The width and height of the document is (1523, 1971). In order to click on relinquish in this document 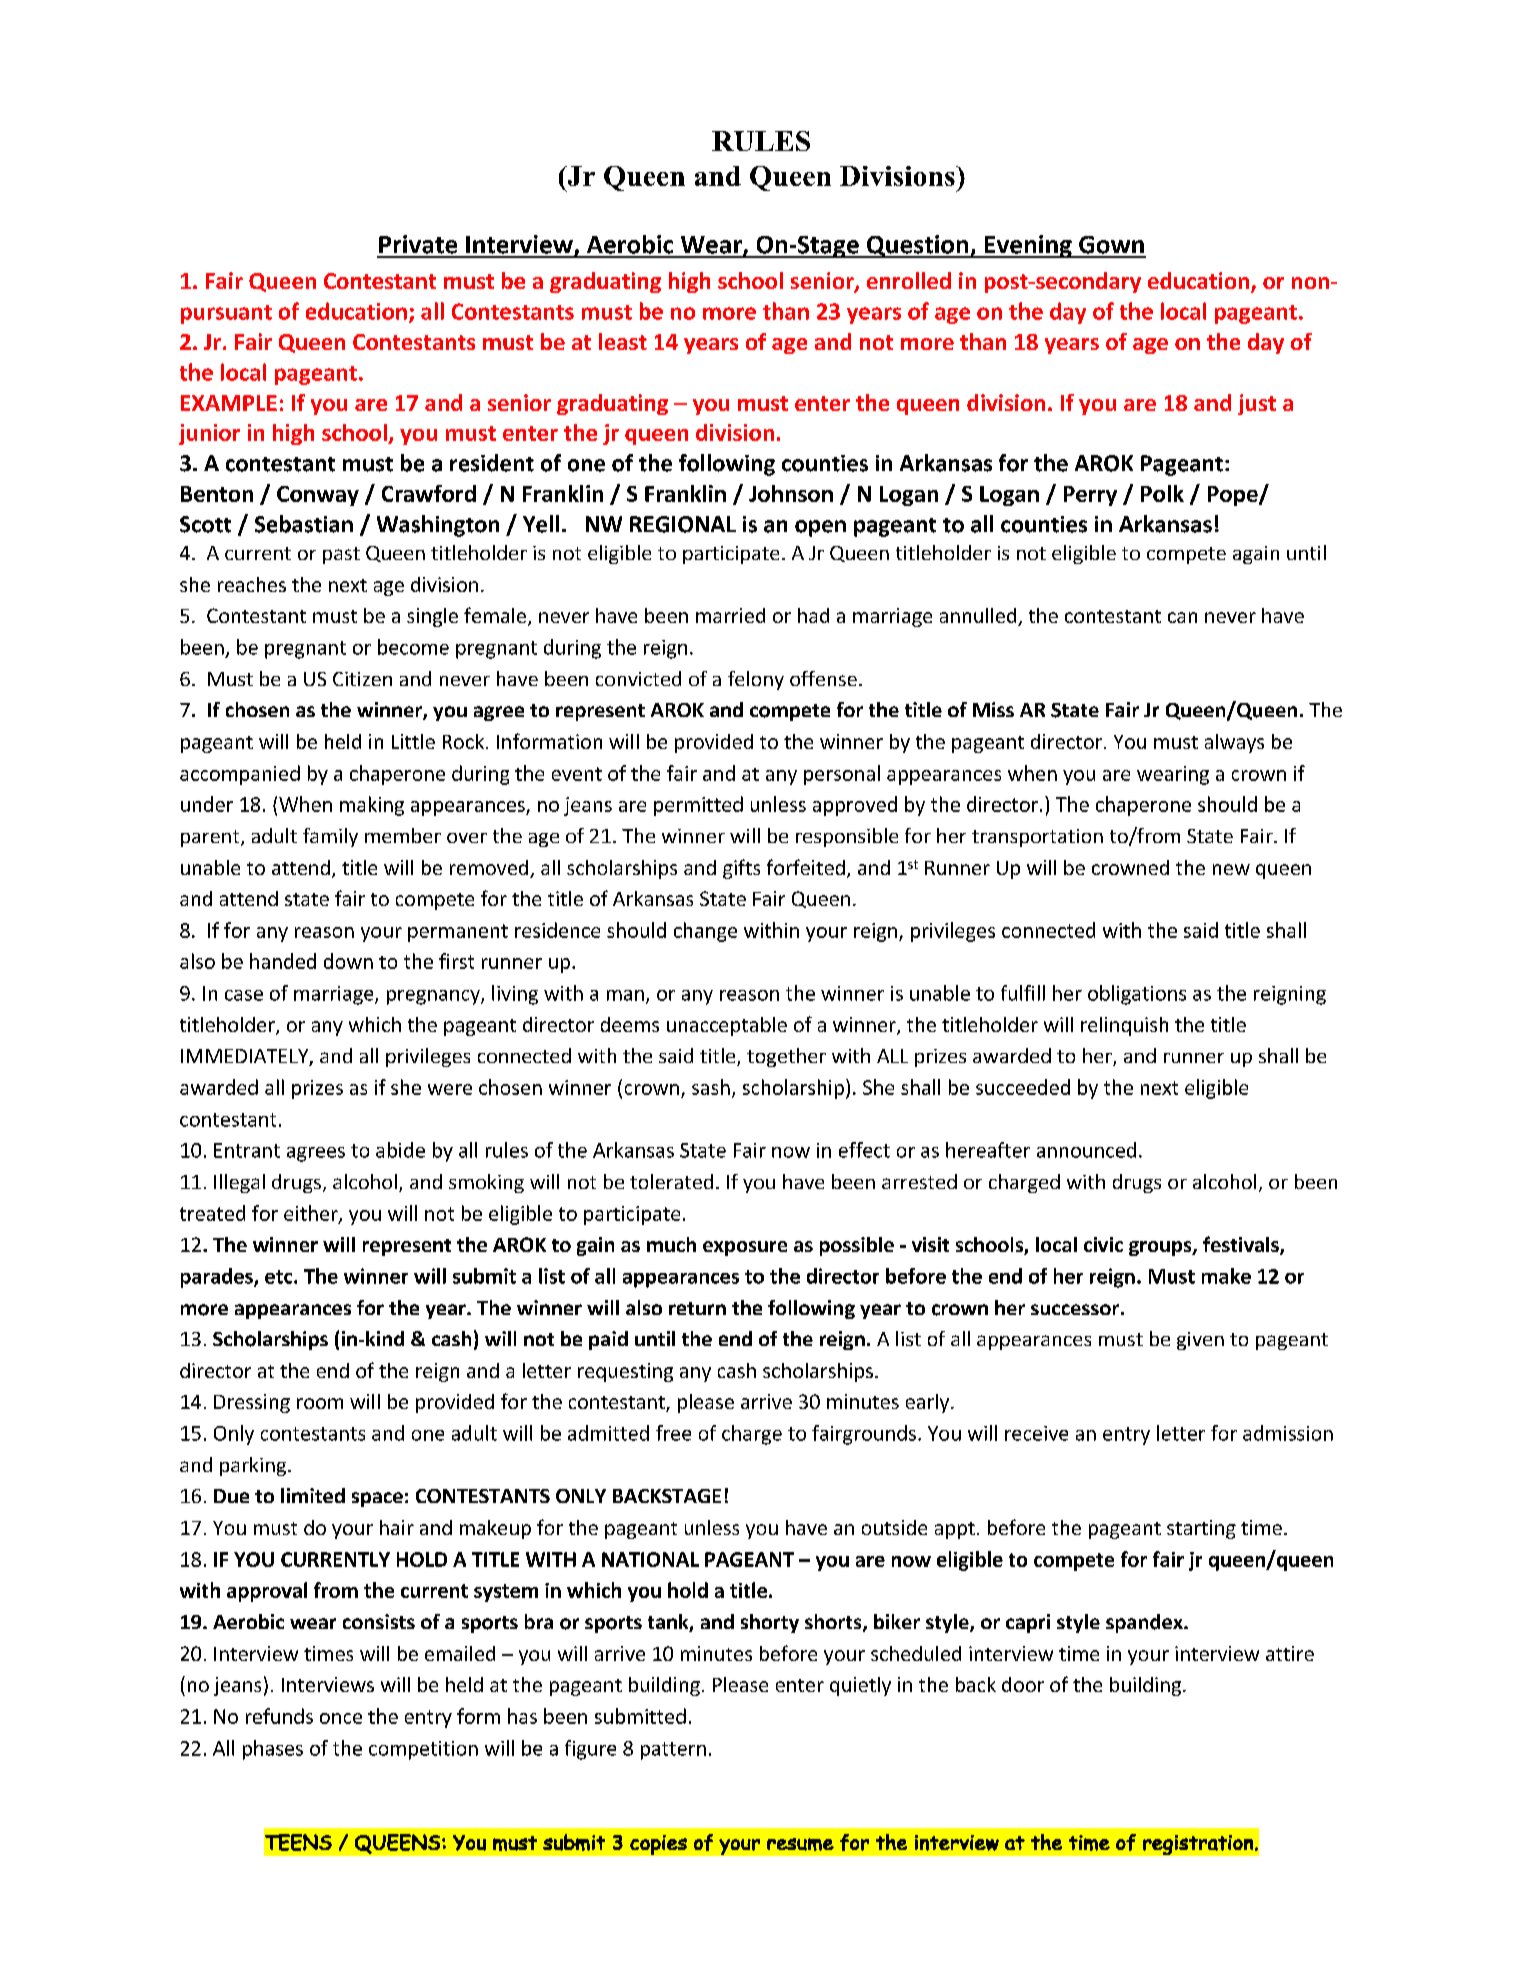, I will do `click(1124, 1026)`.
